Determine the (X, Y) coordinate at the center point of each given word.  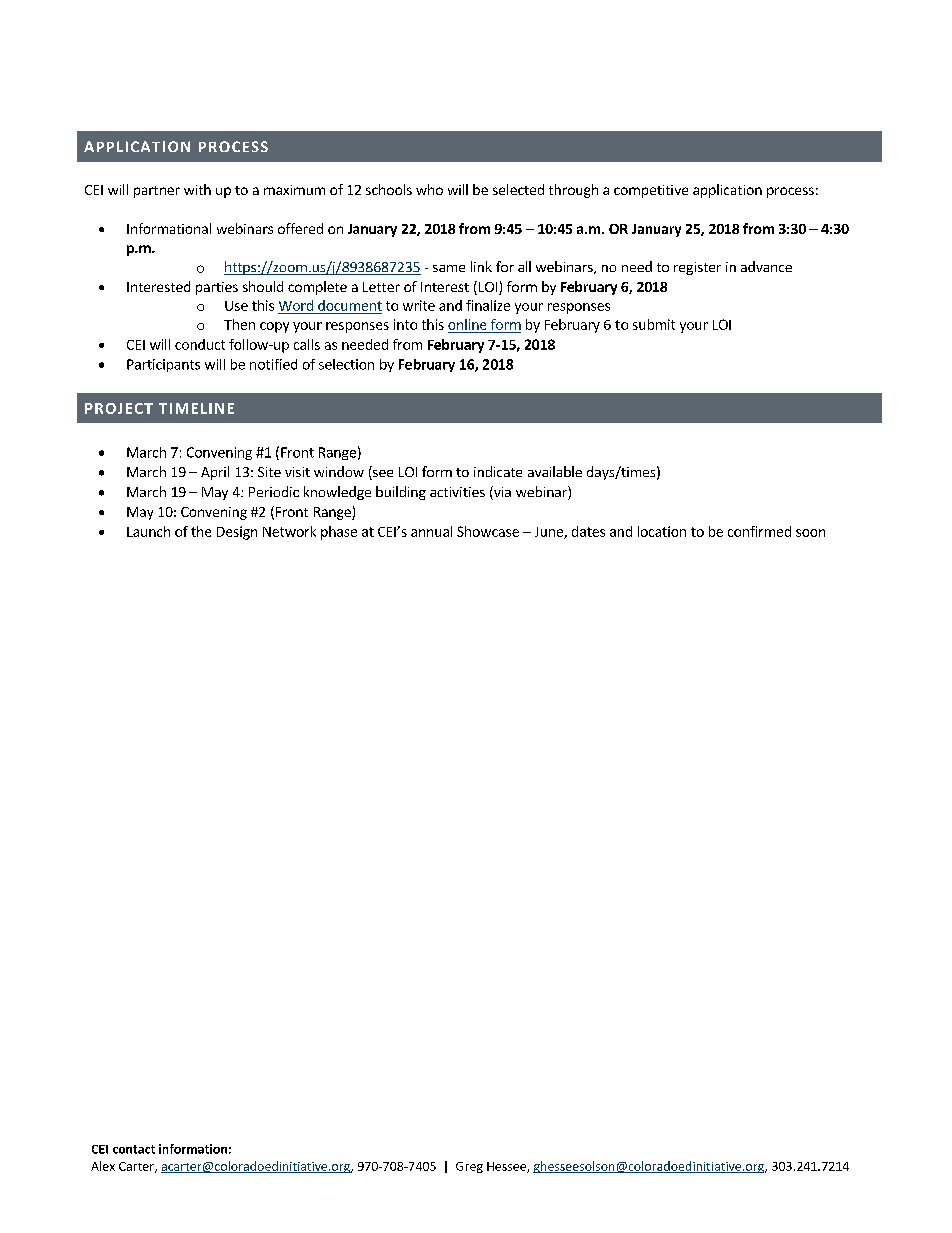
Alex (103, 1166)
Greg (469, 1167)
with (197, 189)
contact (134, 1149)
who (429, 189)
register (697, 268)
